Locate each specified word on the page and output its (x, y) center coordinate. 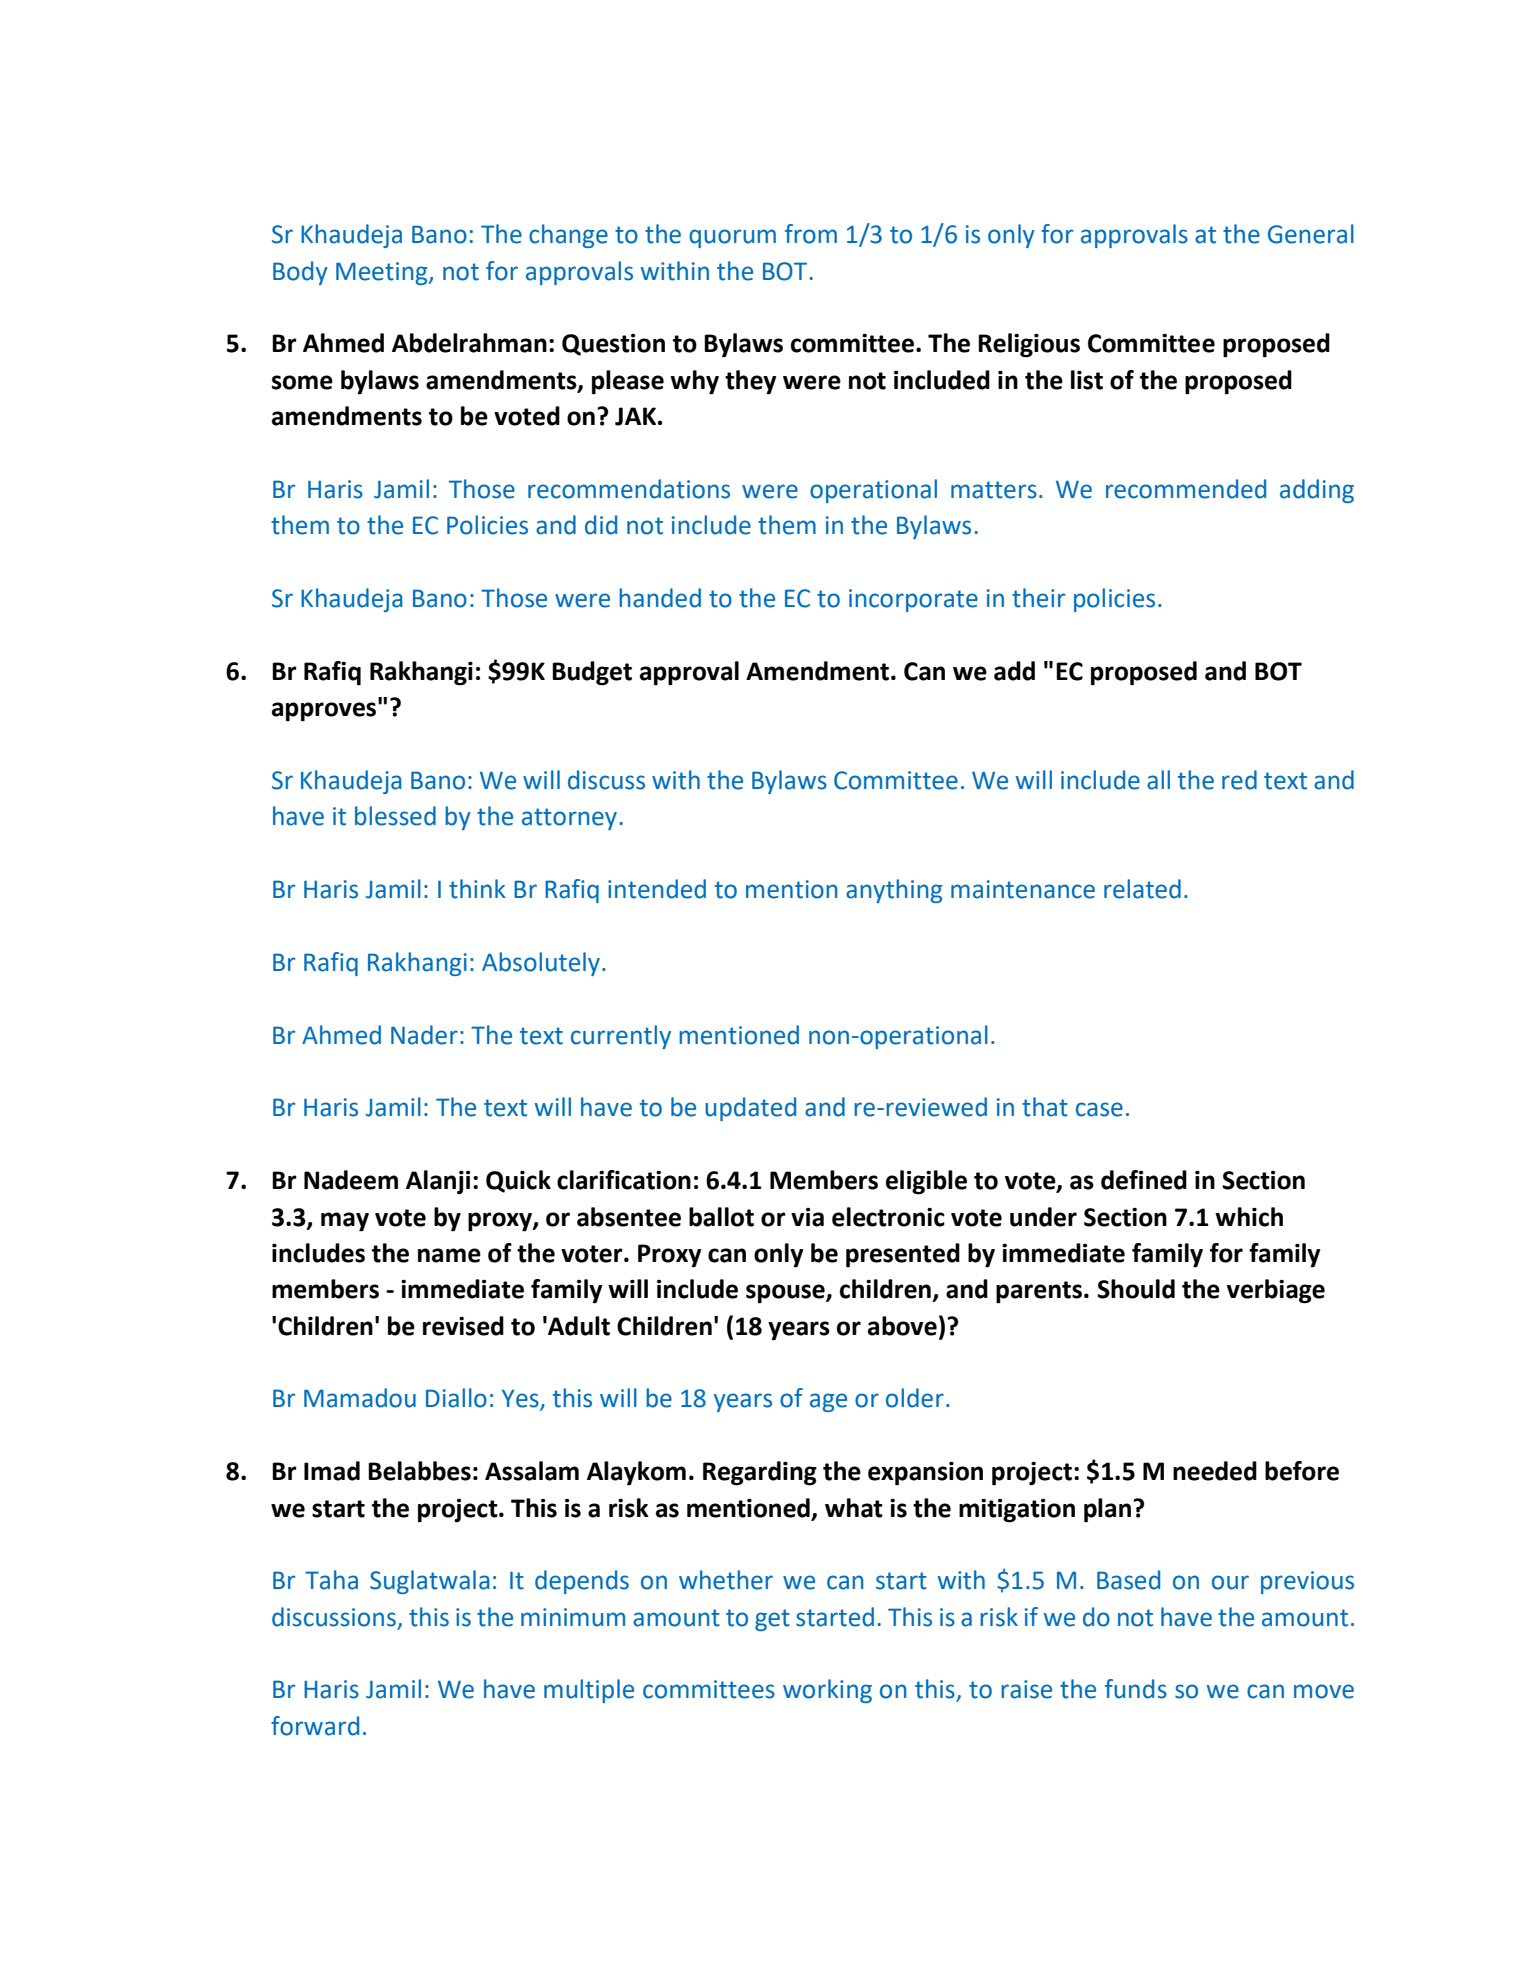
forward (315, 1726)
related (1142, 889)
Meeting (383, 273)
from (811, 234)
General (1311, 234)
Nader (424, 1035)
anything (894, 891)
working (827, 1691)
